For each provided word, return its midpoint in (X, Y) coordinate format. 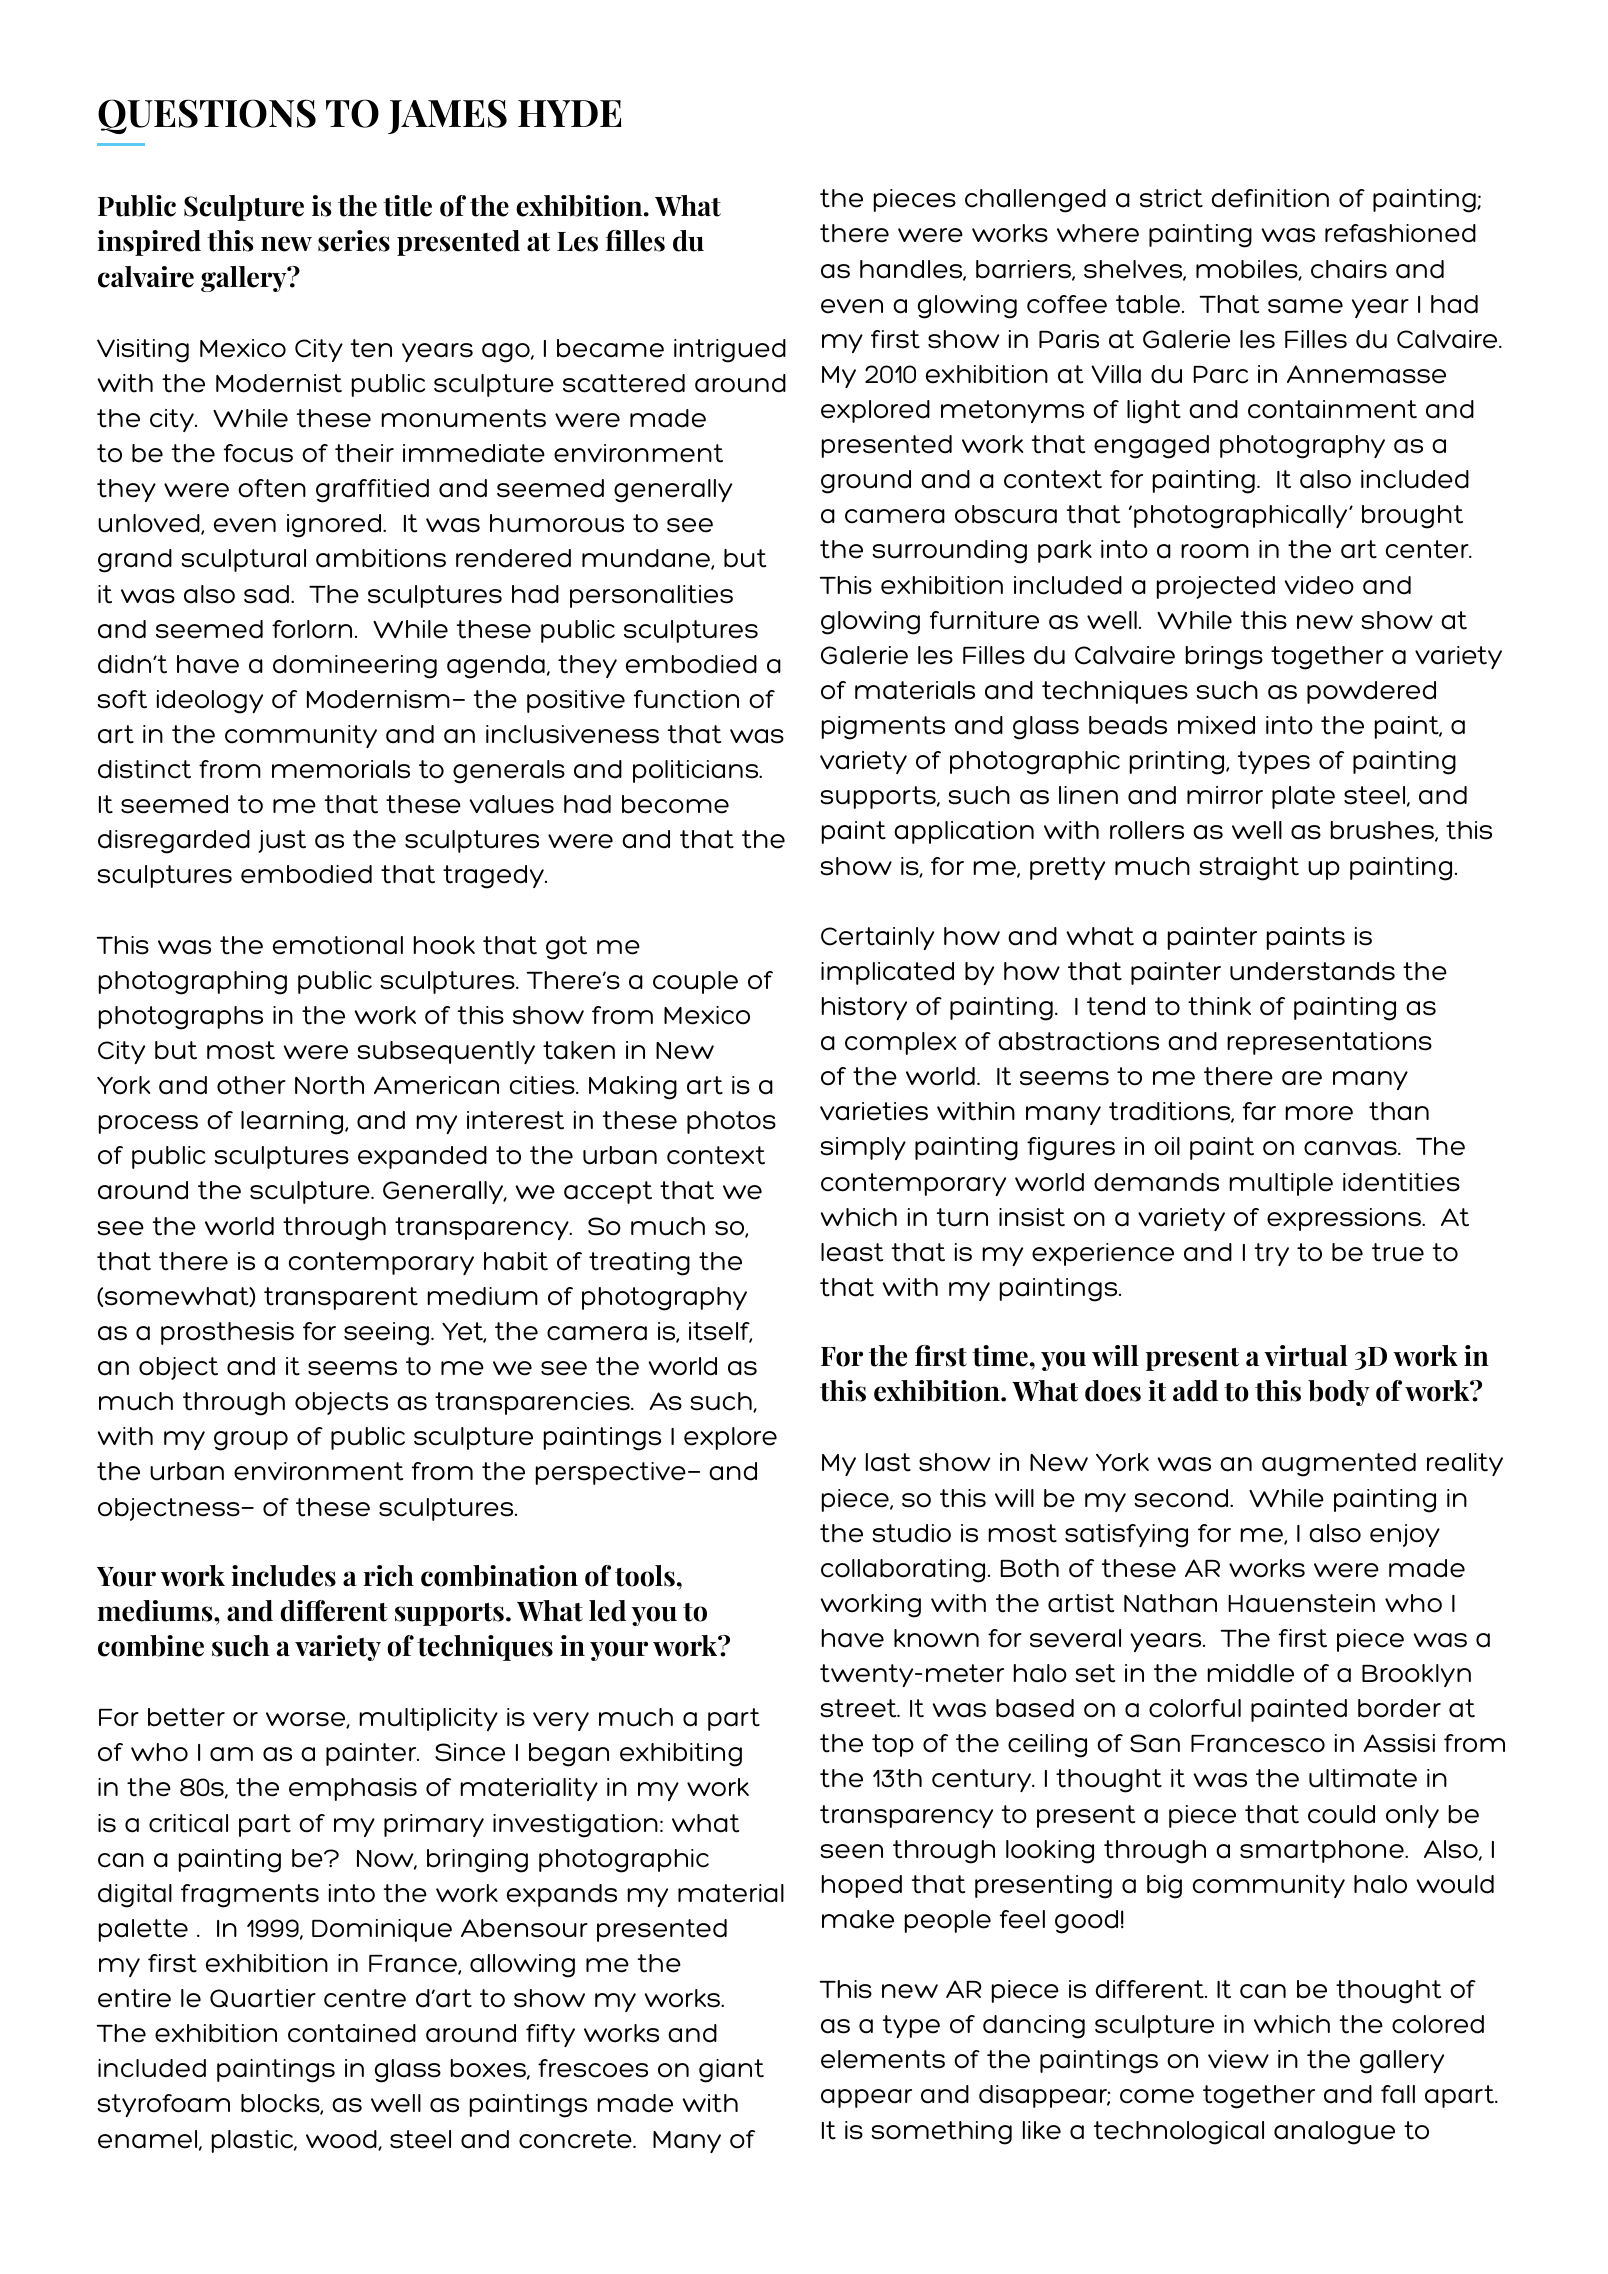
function (686, 699)
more (1319, 1113)
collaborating (903, 1571)
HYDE (570, 113)
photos (731, 1122)
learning (293, 1123)
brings (1224, 658)
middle (1250, 1673)
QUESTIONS (207, 116)
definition (1270, 198)
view (1238, 2059)
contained (352, 2033)
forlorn (312, 629)
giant (731, 2071)
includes (283, 1576)
